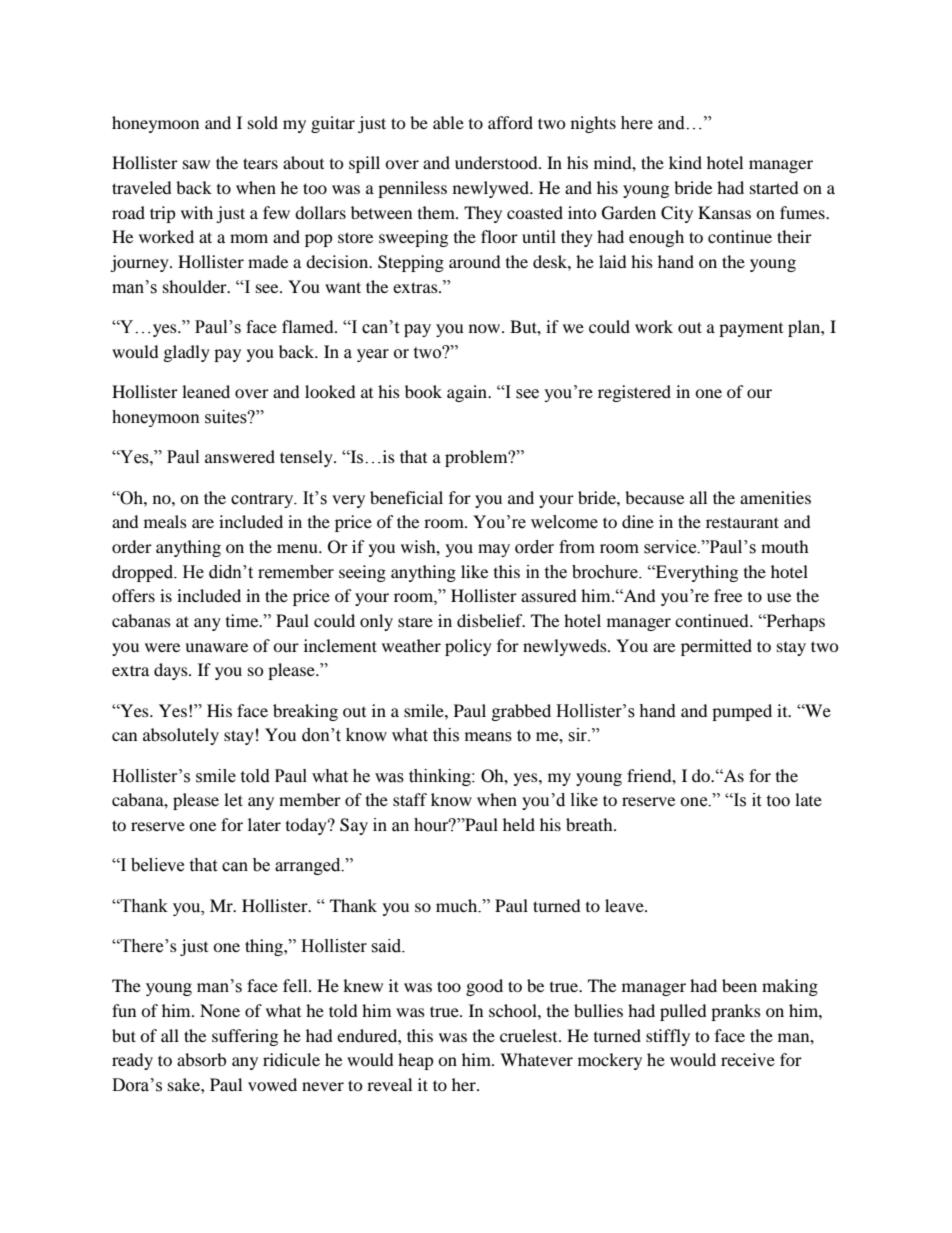  I want to click on leaned, so click(206, 391).
